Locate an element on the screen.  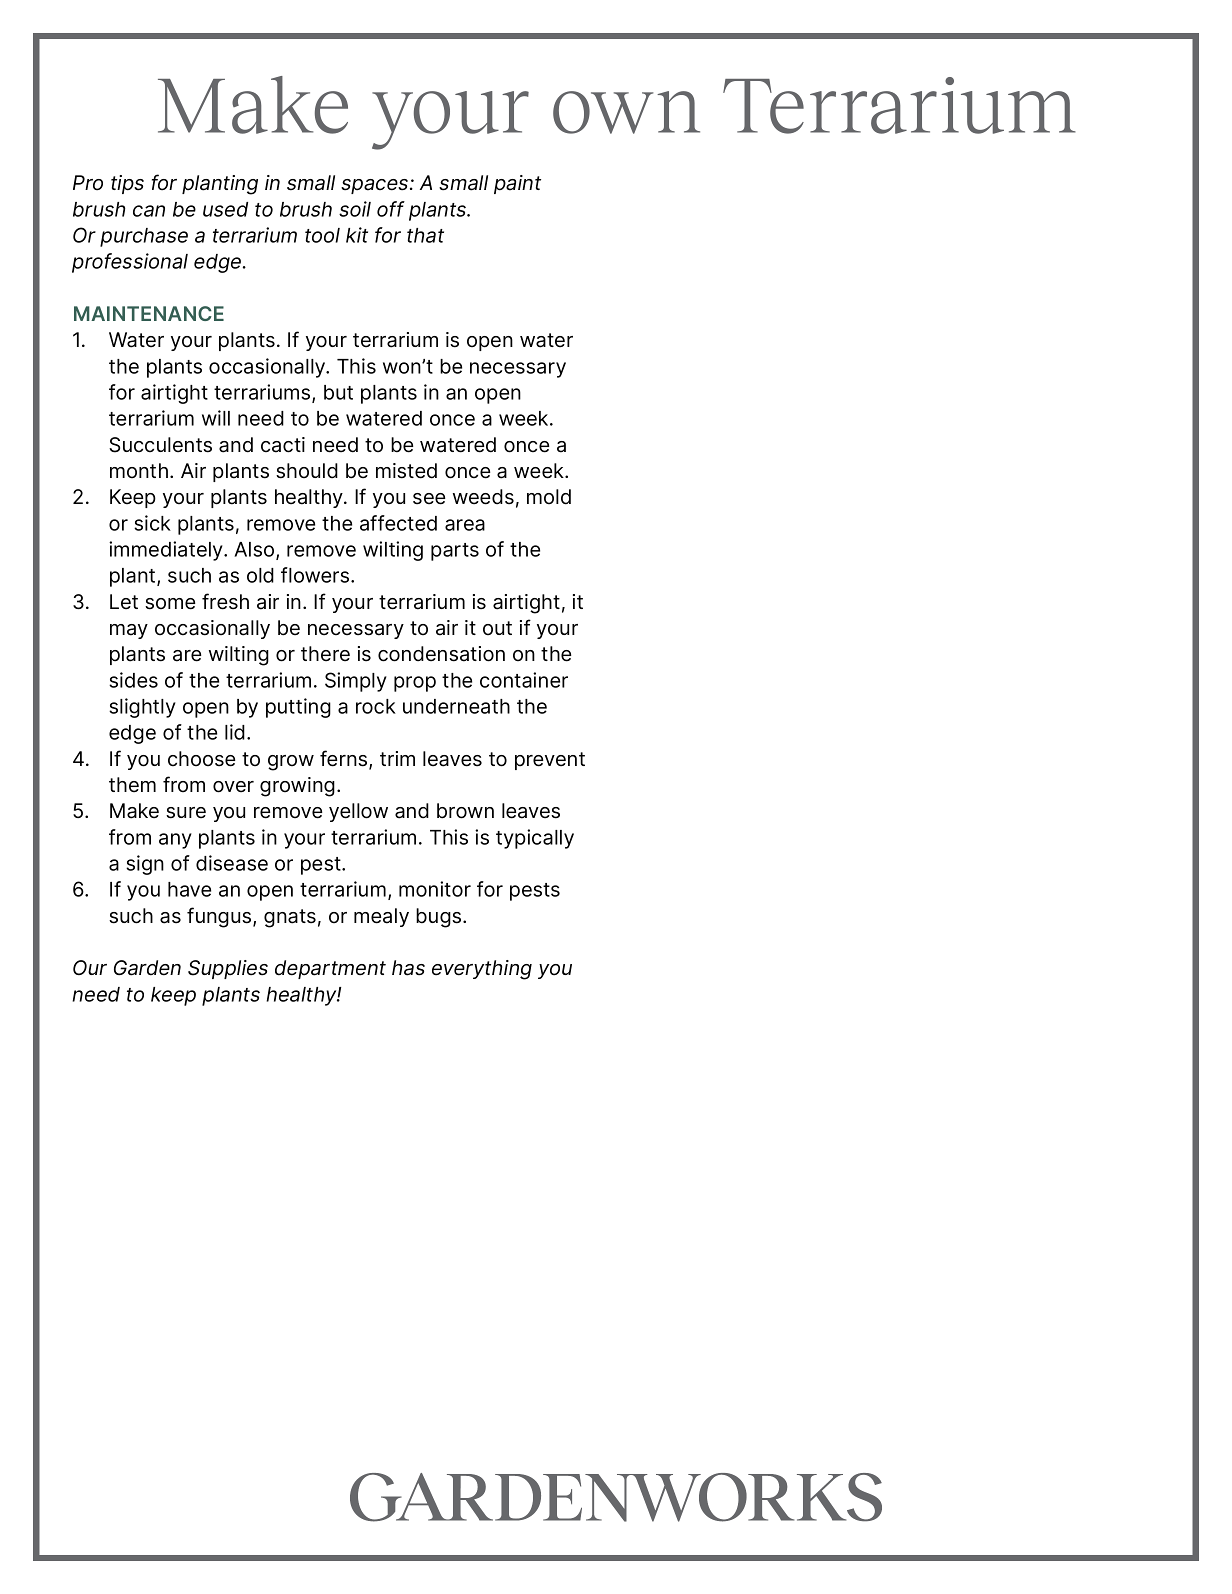
should is located at coordinates (307, 471).
